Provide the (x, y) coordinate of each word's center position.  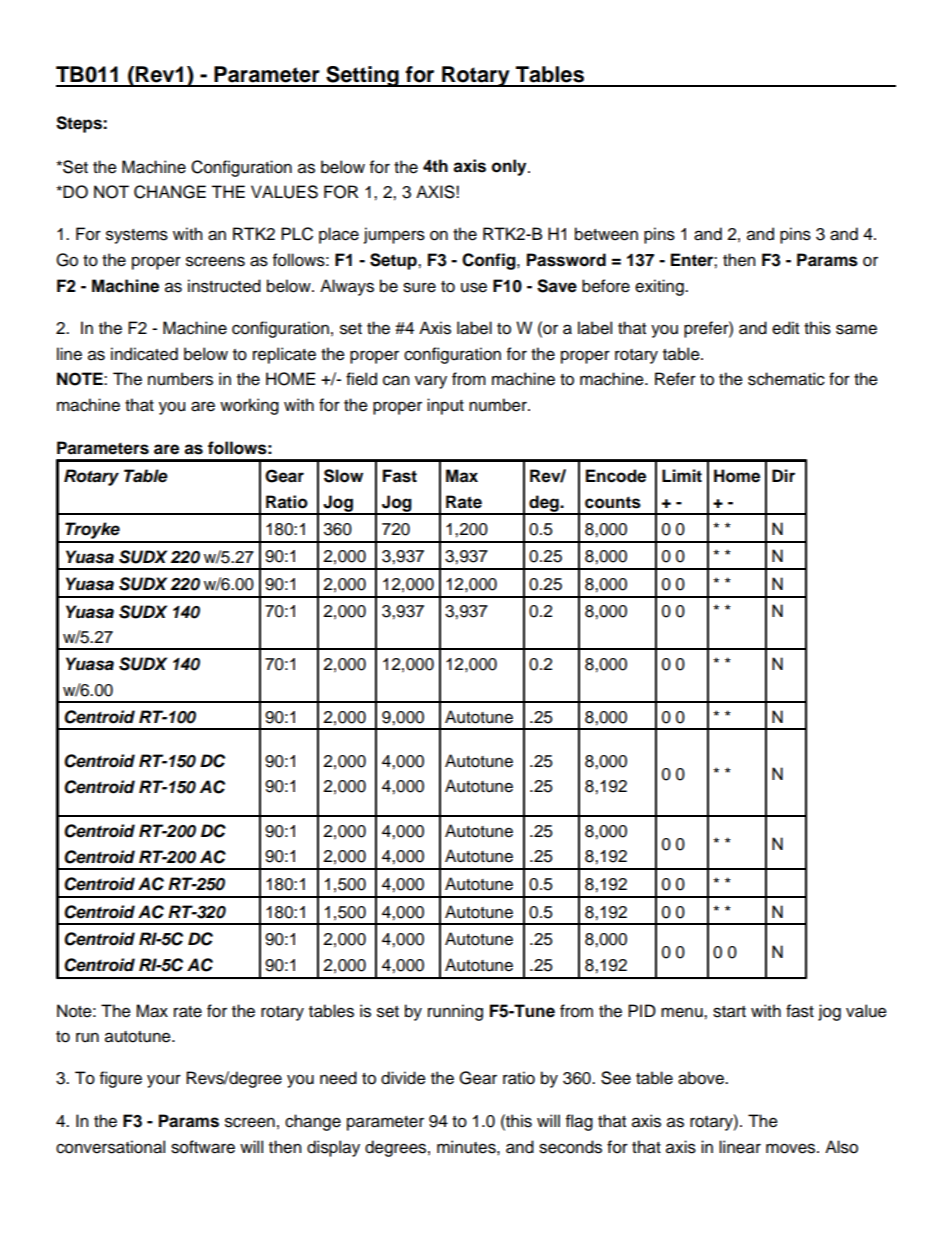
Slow (343, 476)
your (164, 1081)
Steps (80, 124)
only (510, 167)
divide (403, 1078)
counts (613, 502)
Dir (783, 475)
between (606, 234)
